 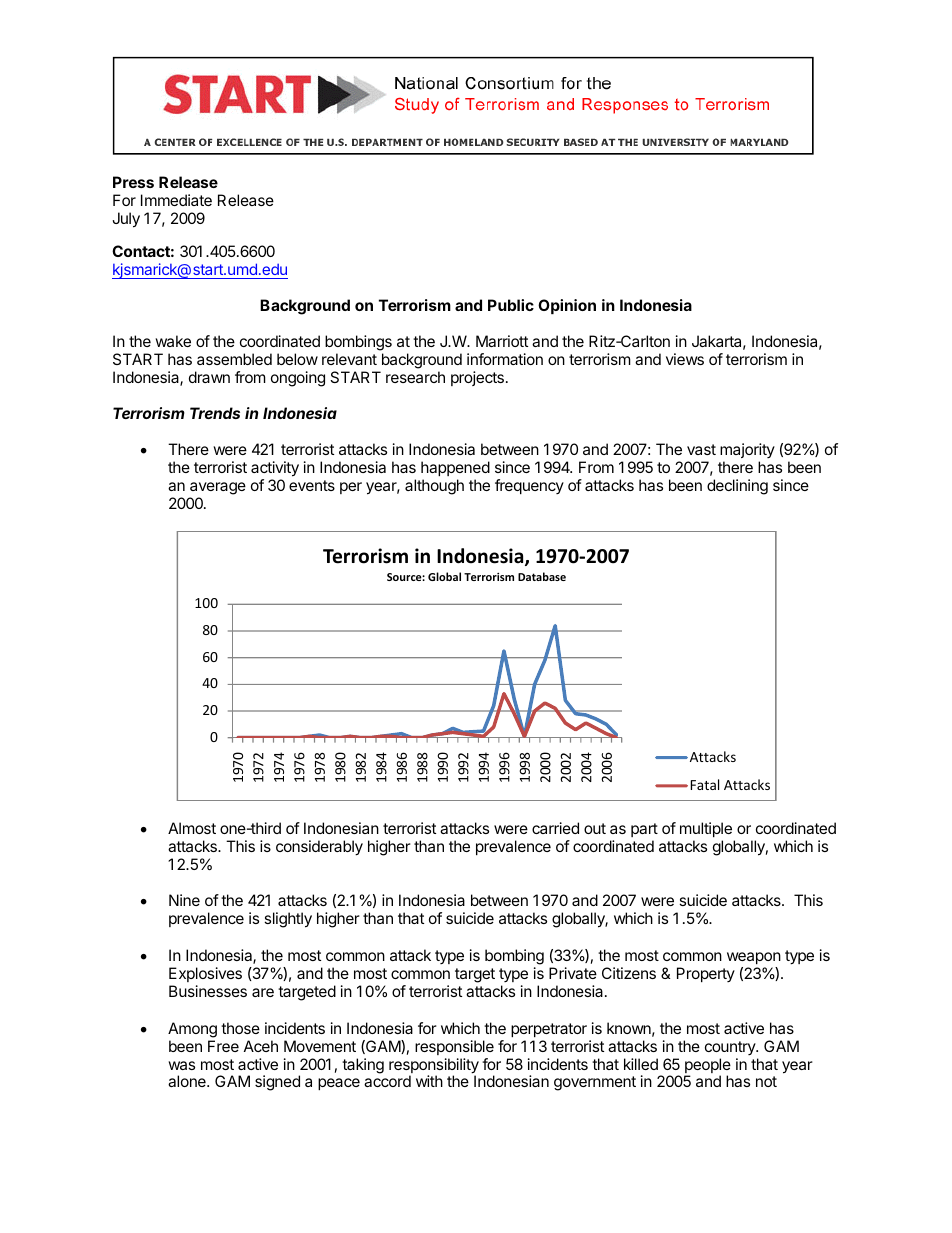 What do you see at coordinates (184, 900) in the screenshot?
I see `Nine` at bounding box center [184, 900].
